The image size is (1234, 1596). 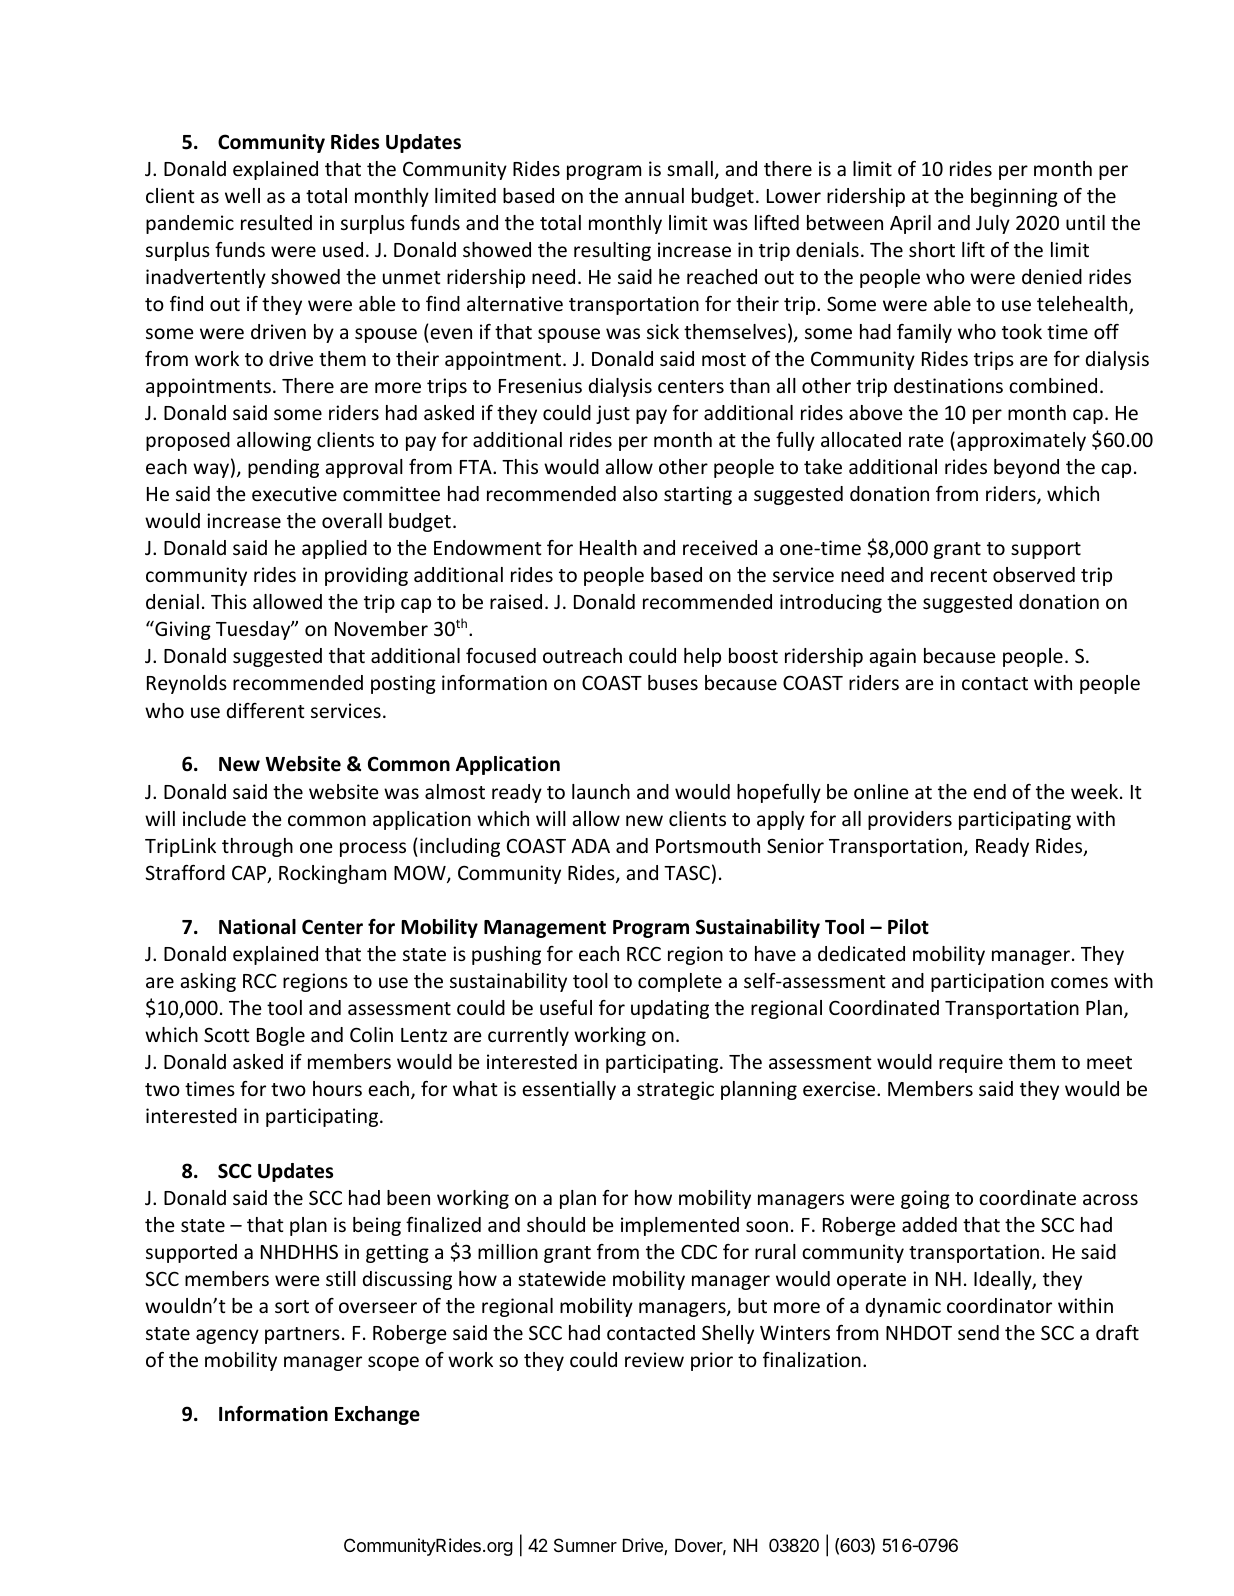 I want to click on providers, so click(x=910, y=820).
